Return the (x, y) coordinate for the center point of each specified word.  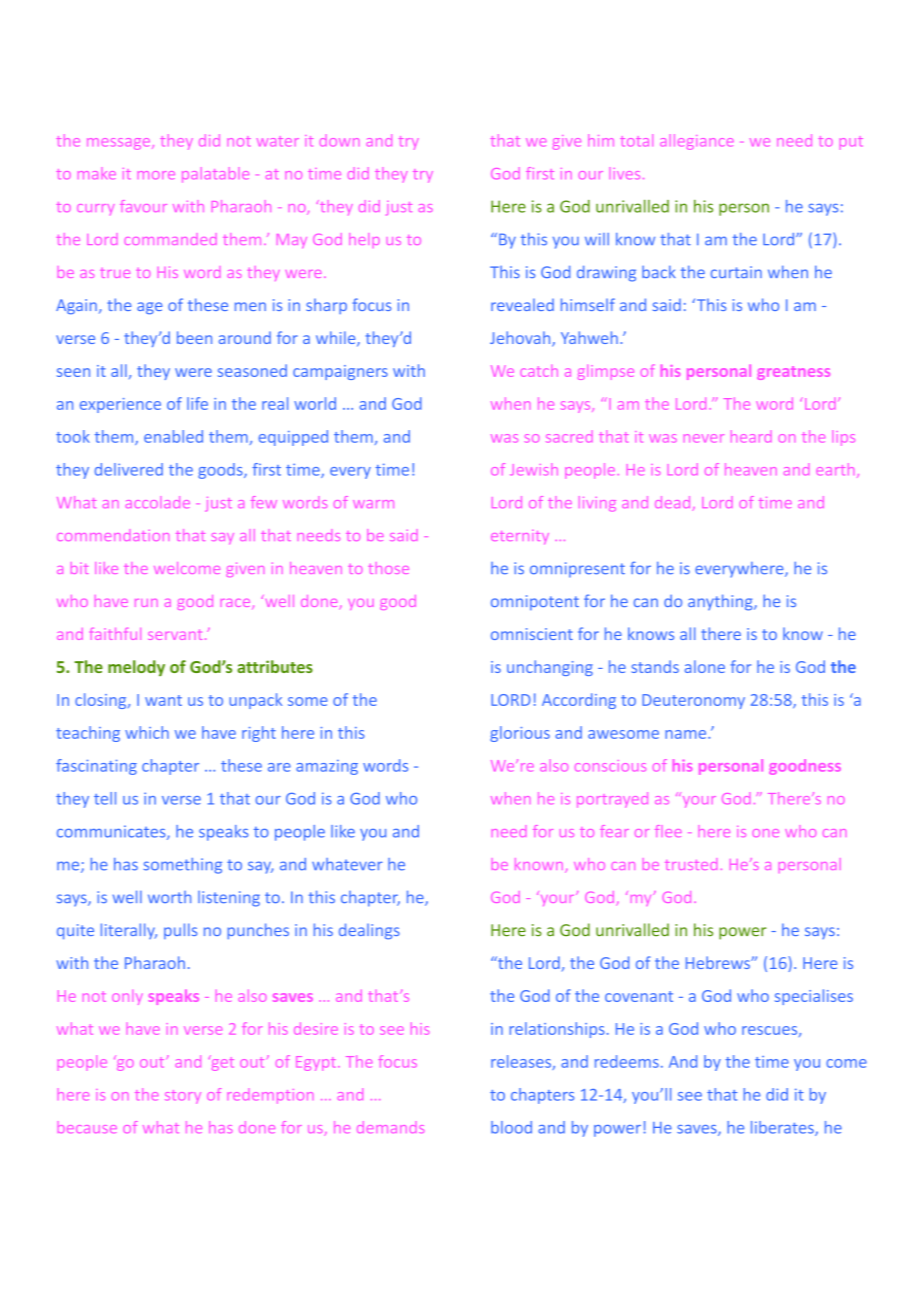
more (156, 175)
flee (668, 831)
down (339, 140)
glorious (520, 734)
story (183, 1097)
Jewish (534, 469)
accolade (158, 502)
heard (751, 436)
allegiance (697, 142)
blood (511, 1127)
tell (105, 798)
